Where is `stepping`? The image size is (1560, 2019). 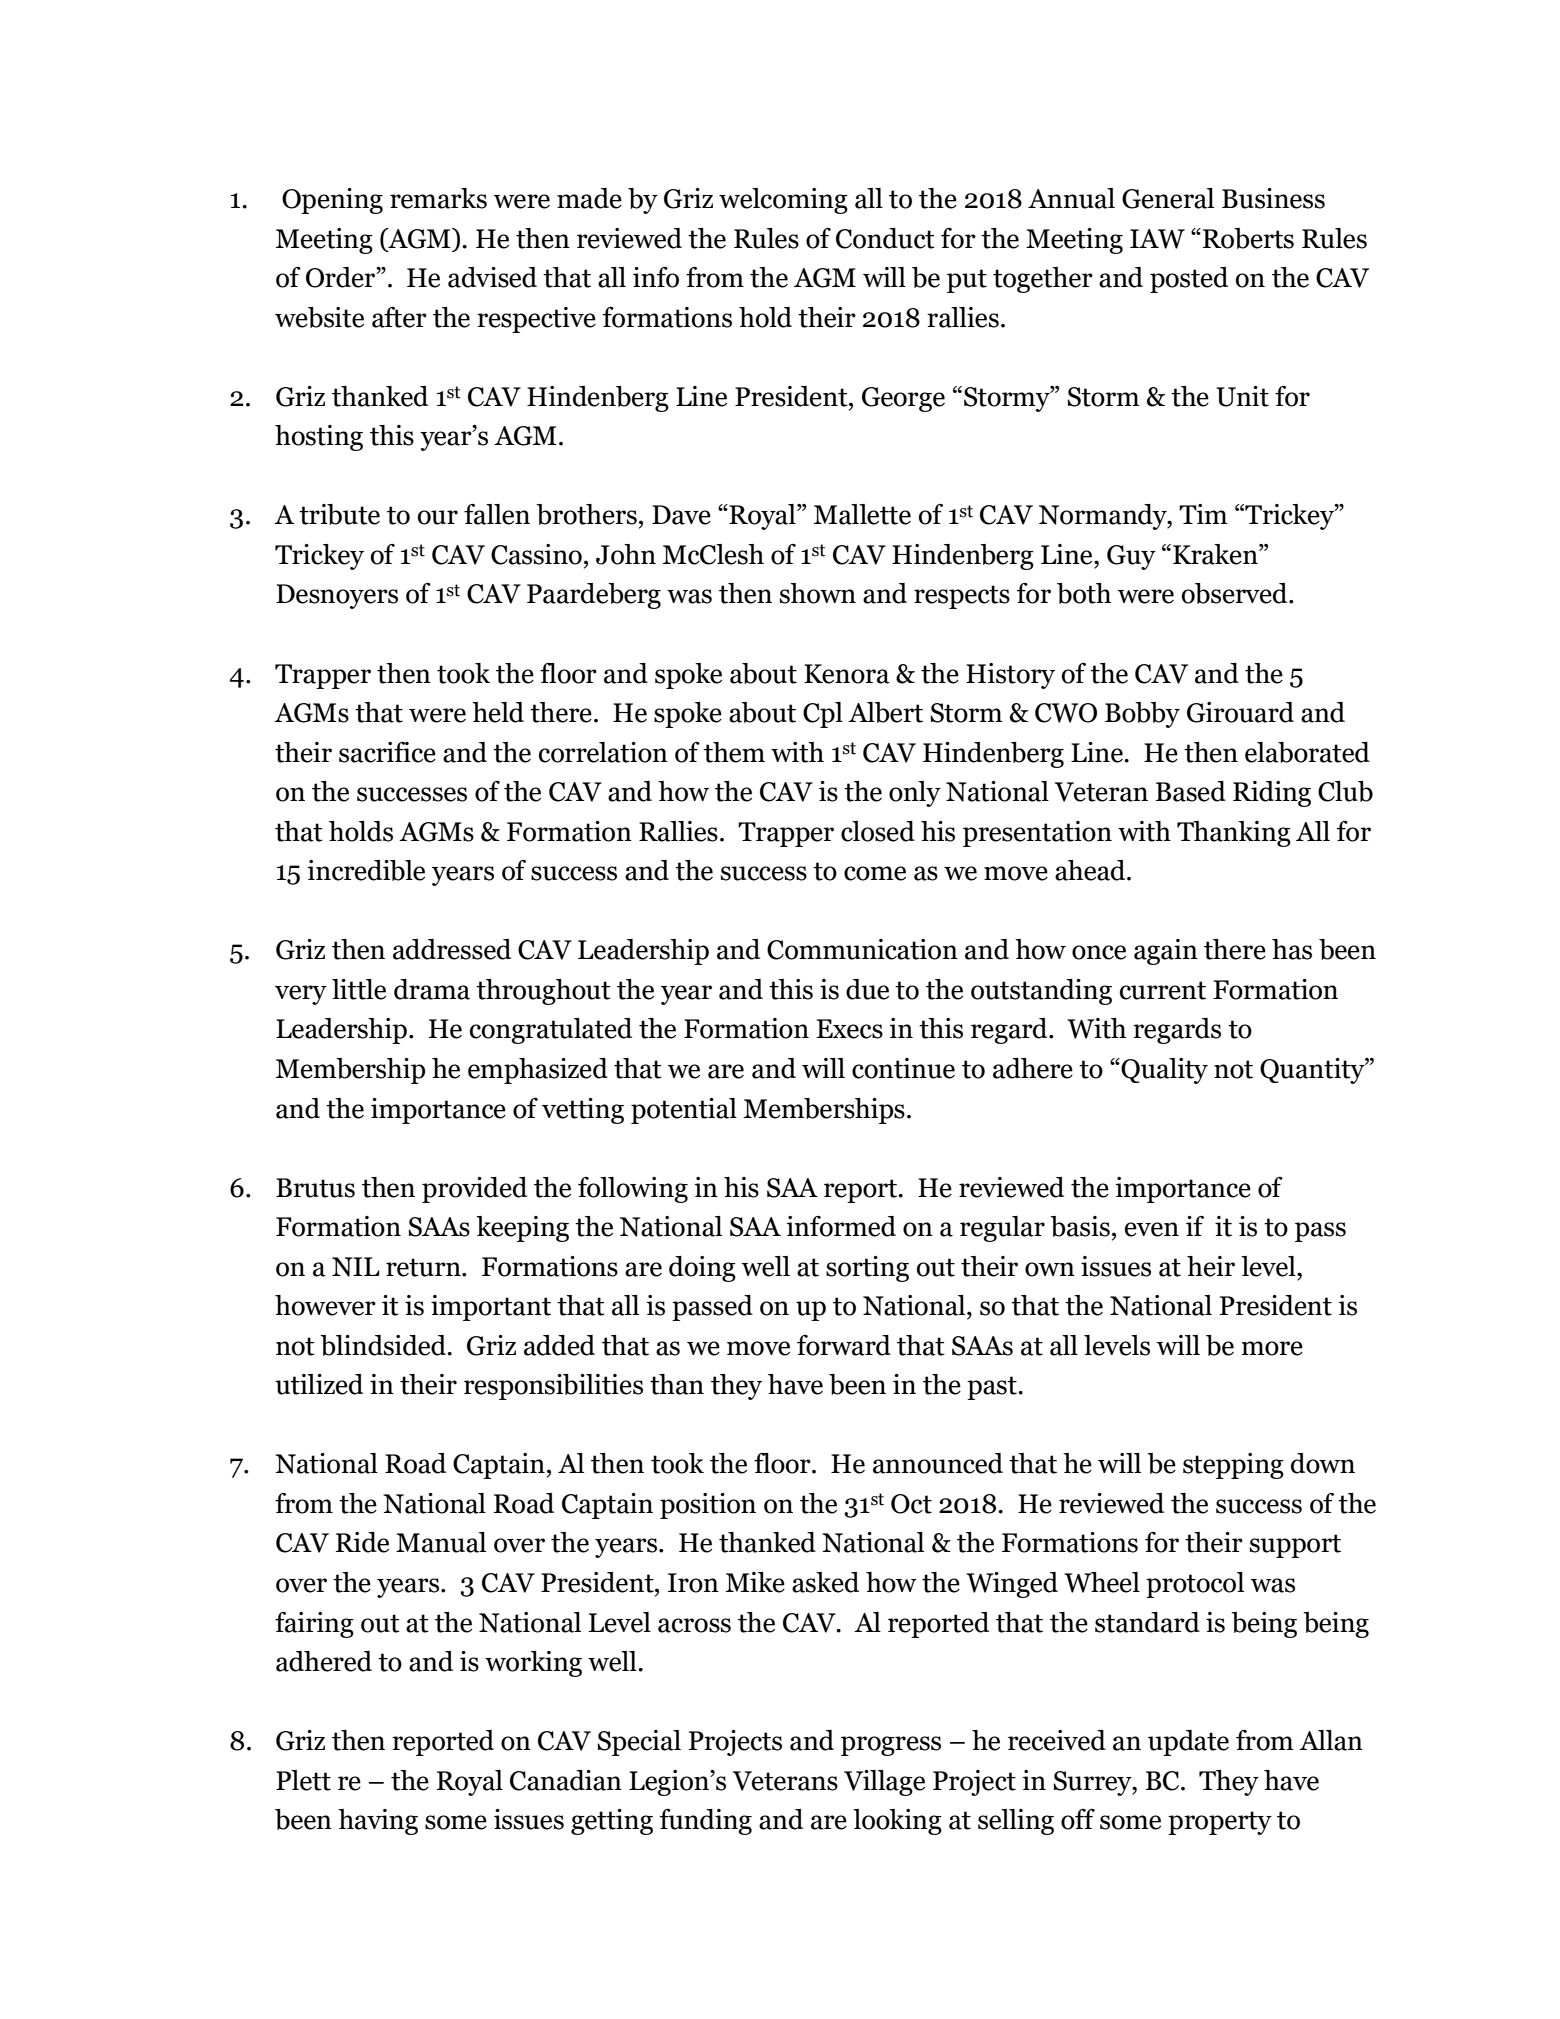
stepping is located at coordinates (1233, 1466).
